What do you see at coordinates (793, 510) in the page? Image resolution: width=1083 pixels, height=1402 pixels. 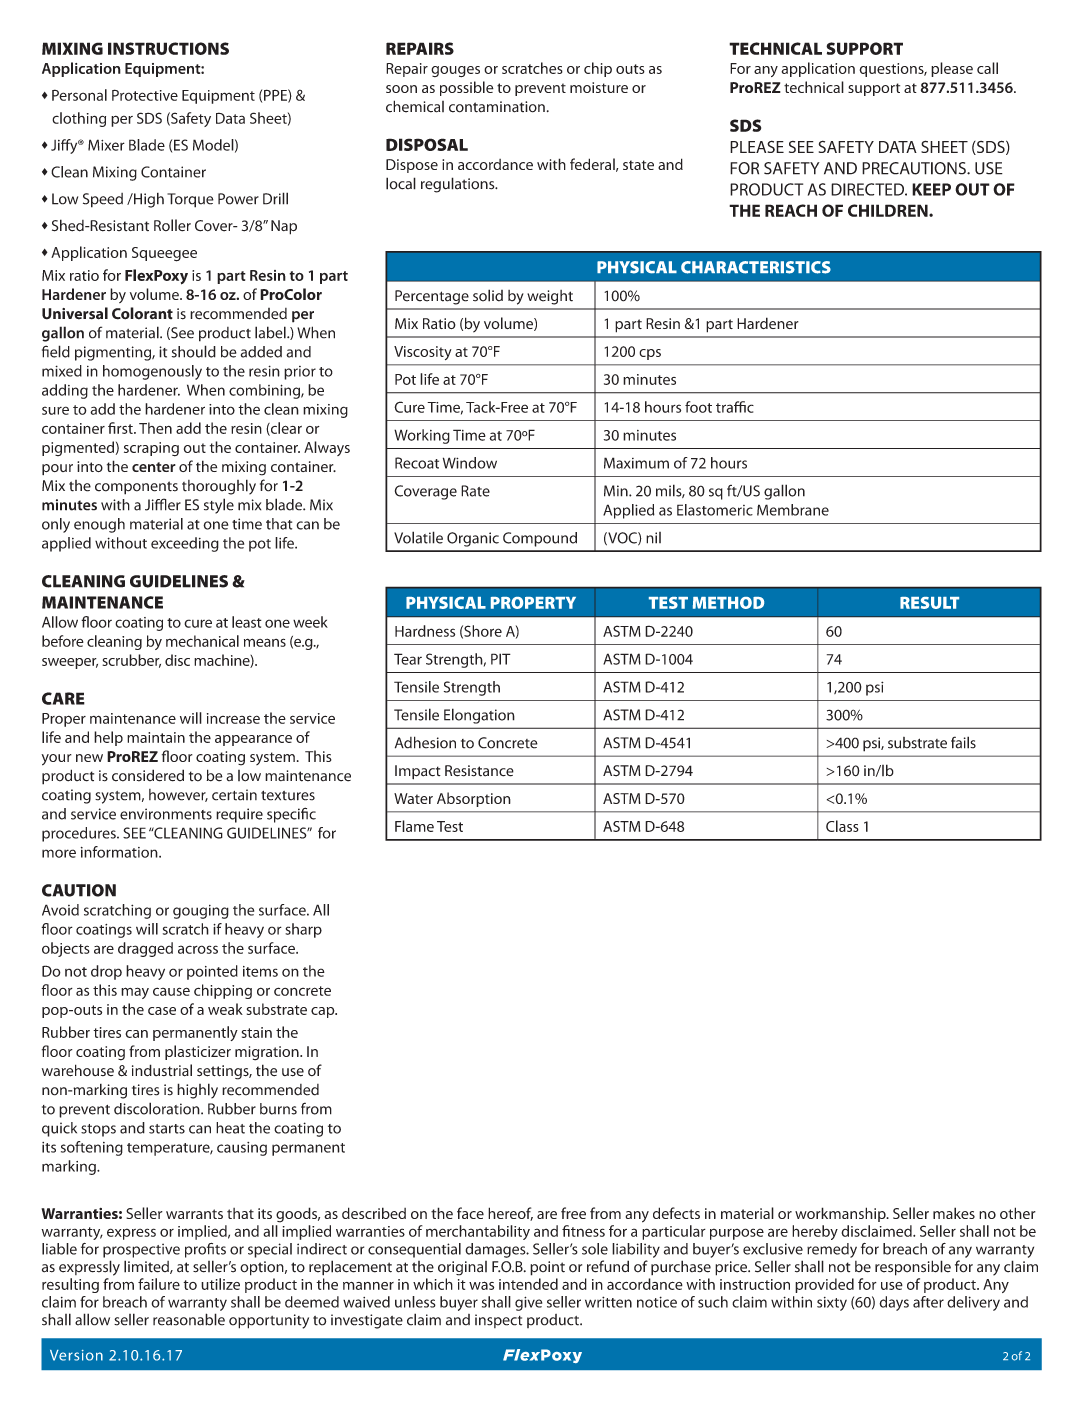 I see `Membrane` at bounding box center [793, 510].
